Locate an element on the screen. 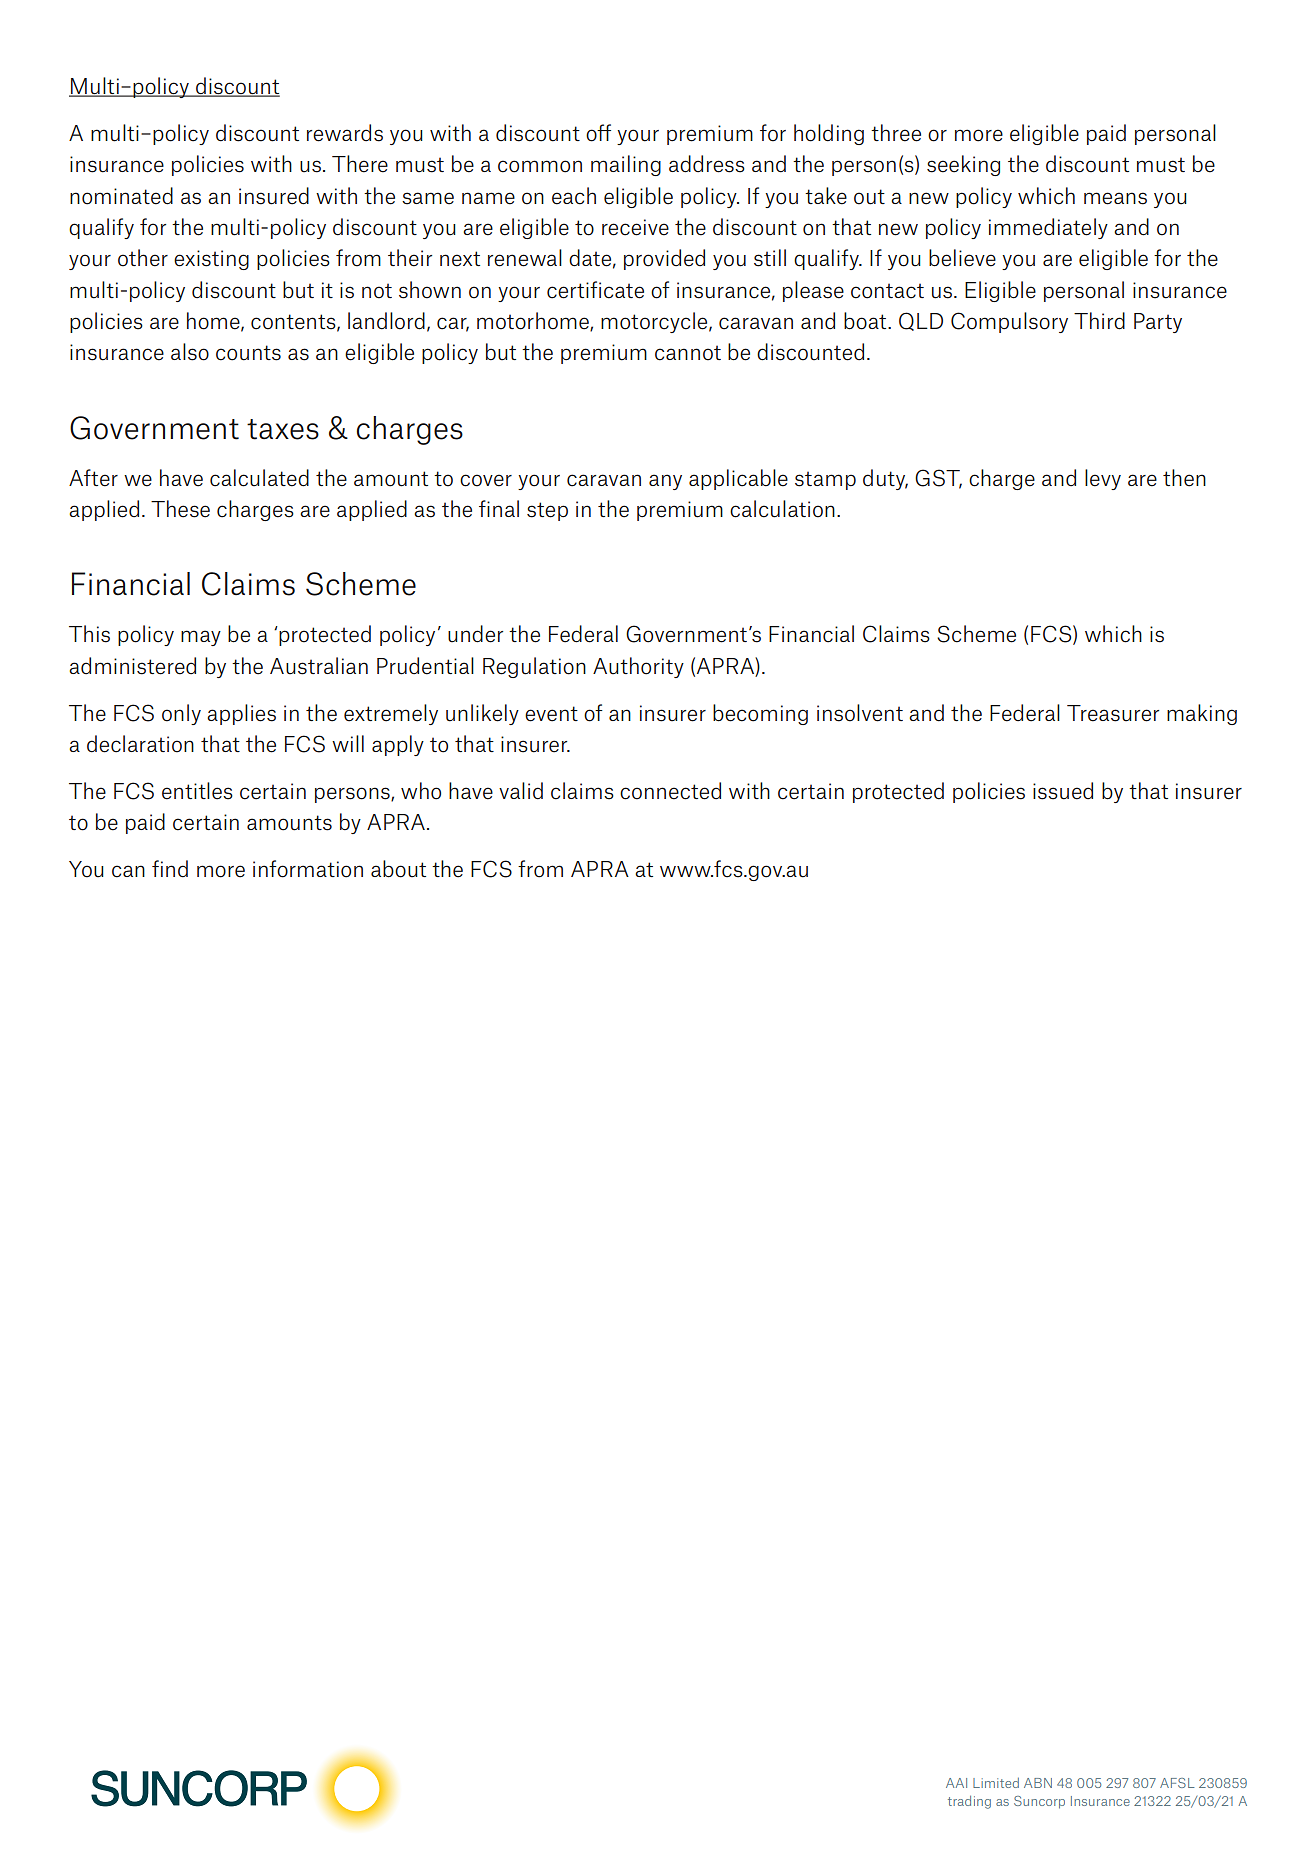 Image resolution: width=1316 pixels, height=1861 pixels. applies is located at coordinates (241, 714).
